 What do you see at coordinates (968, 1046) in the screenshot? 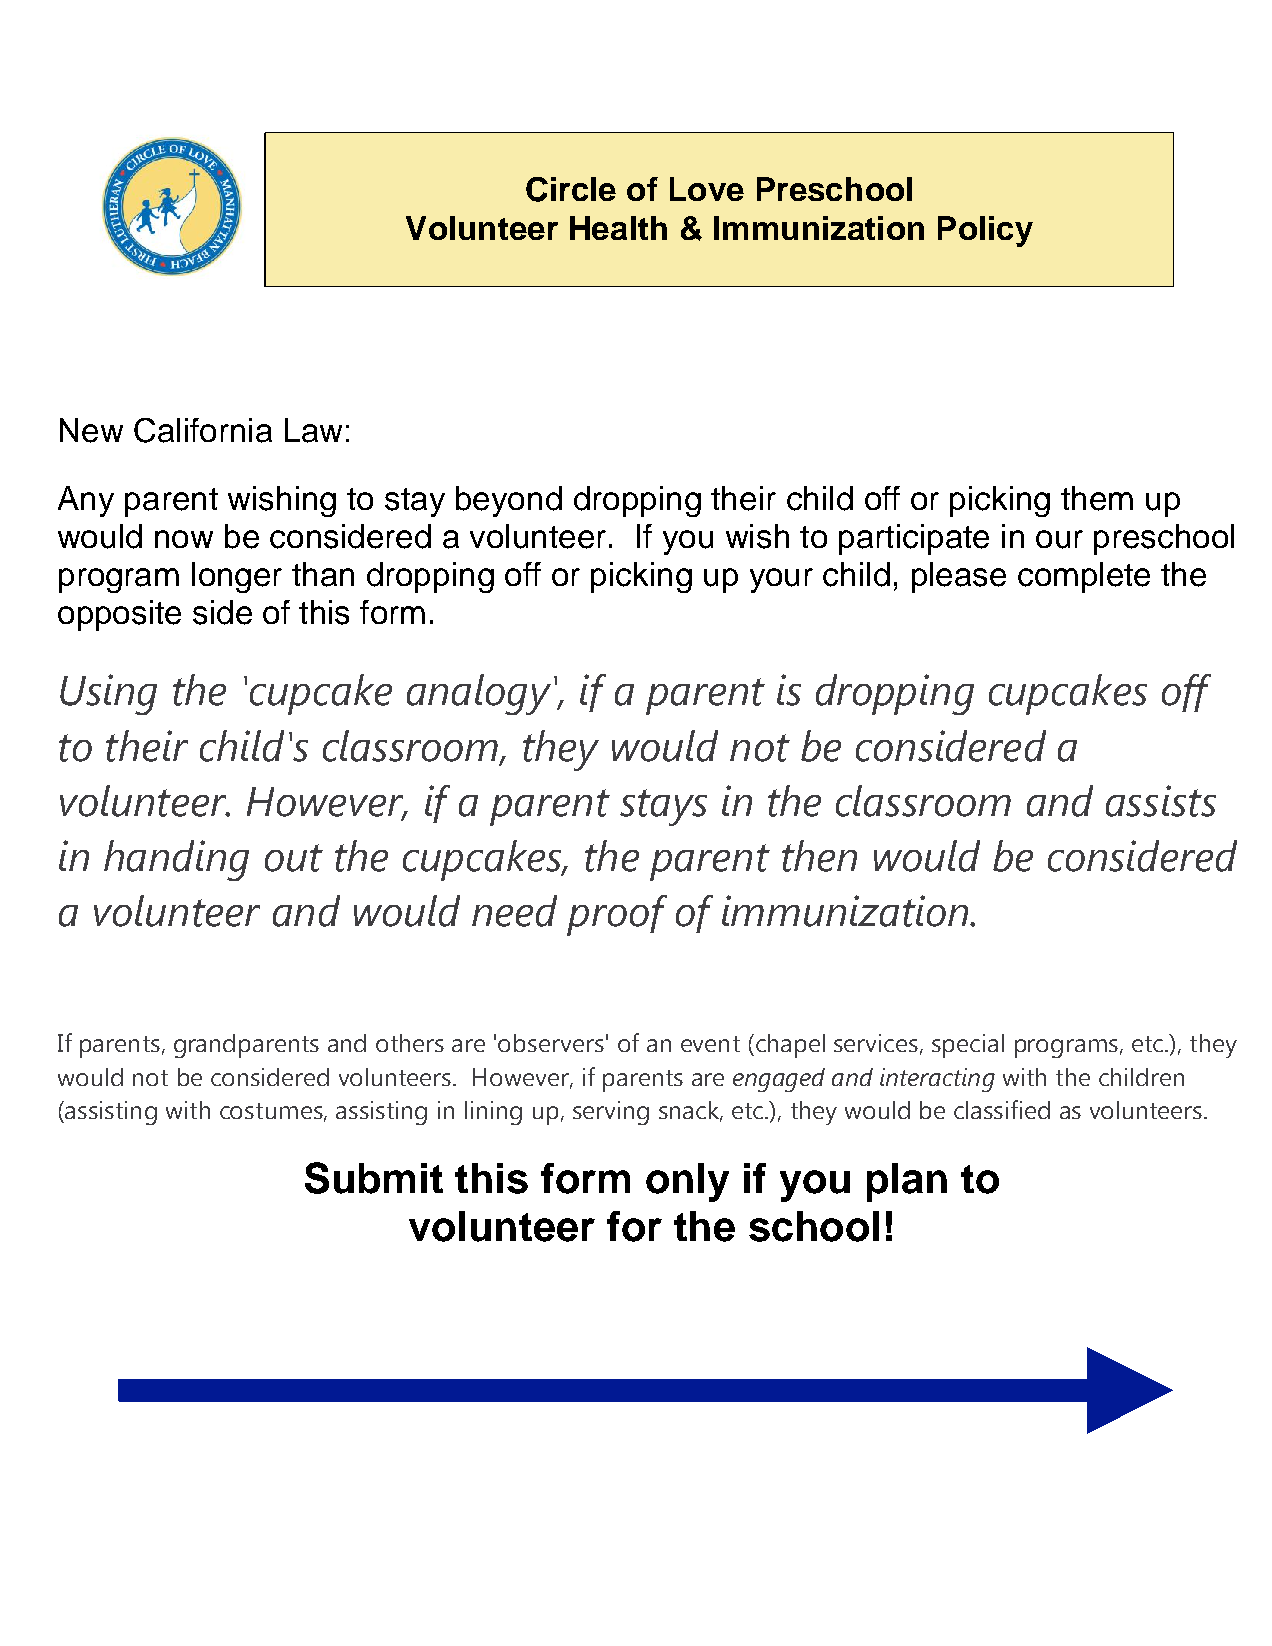
I see `special` at bounding box center [968, 1046].
